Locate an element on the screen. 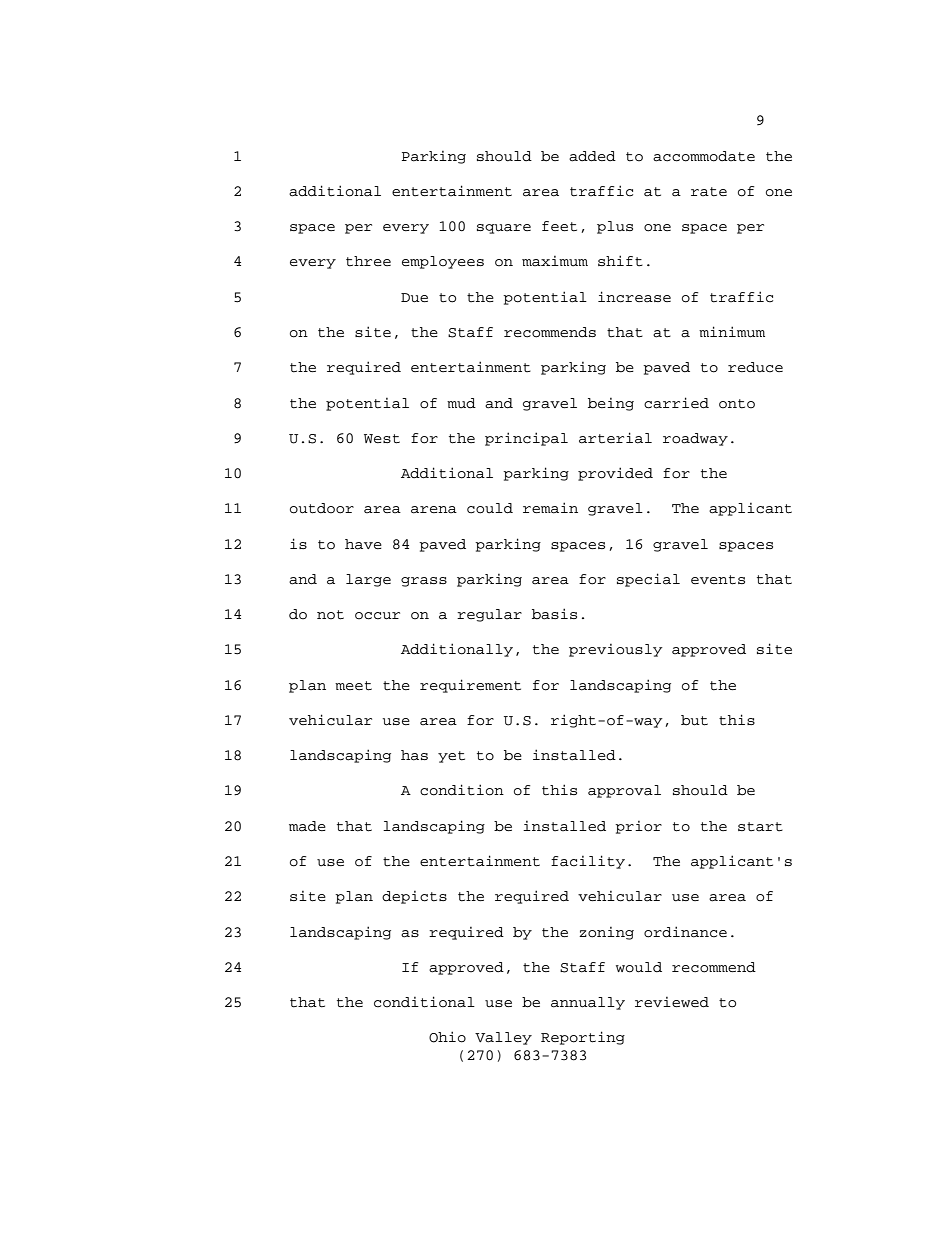 This screenshot has height=1233, width=952. principal is located at coordinates (526, 439).
